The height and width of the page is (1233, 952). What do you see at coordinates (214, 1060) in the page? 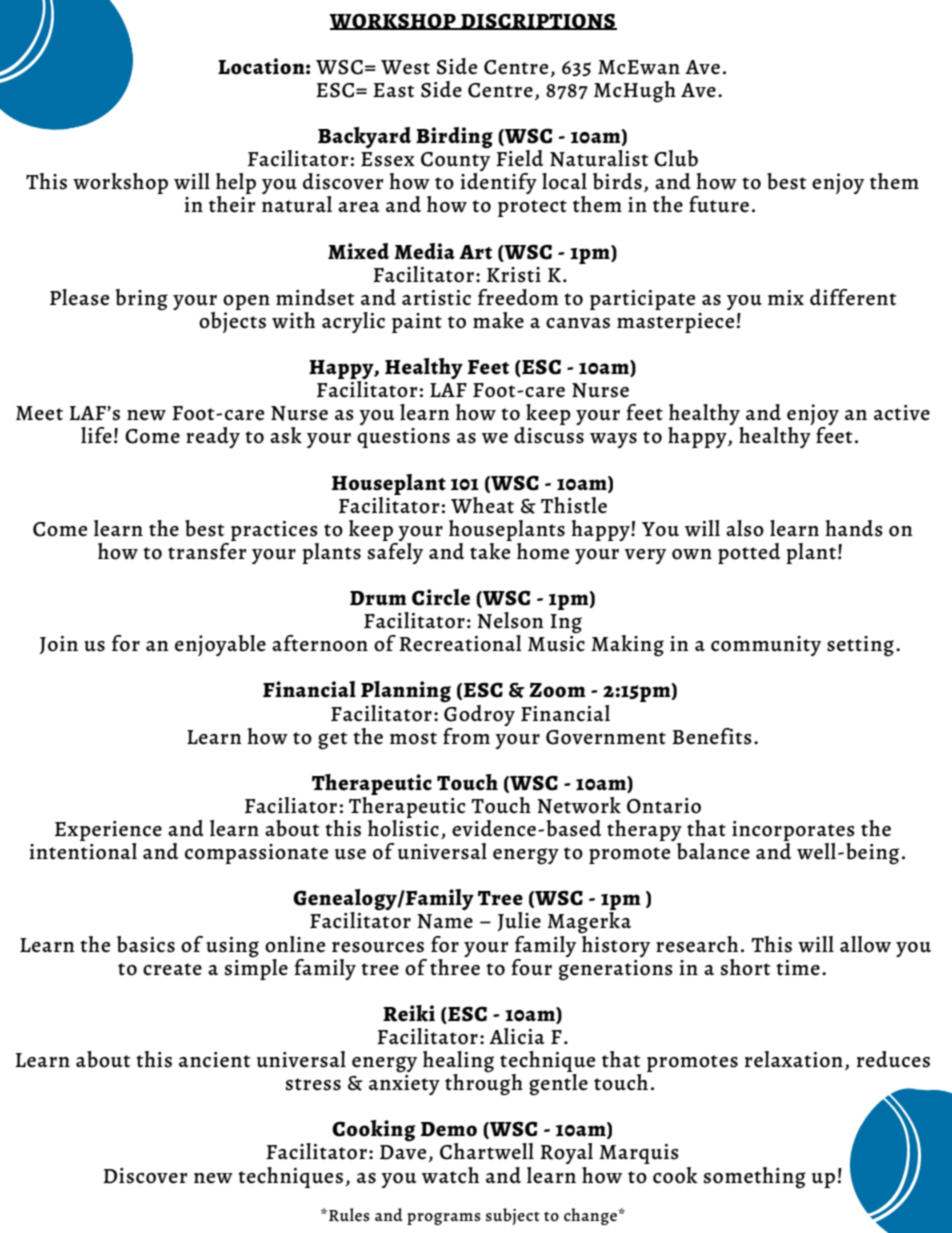
I see `ancient` at bounding box center [214, 1060].
